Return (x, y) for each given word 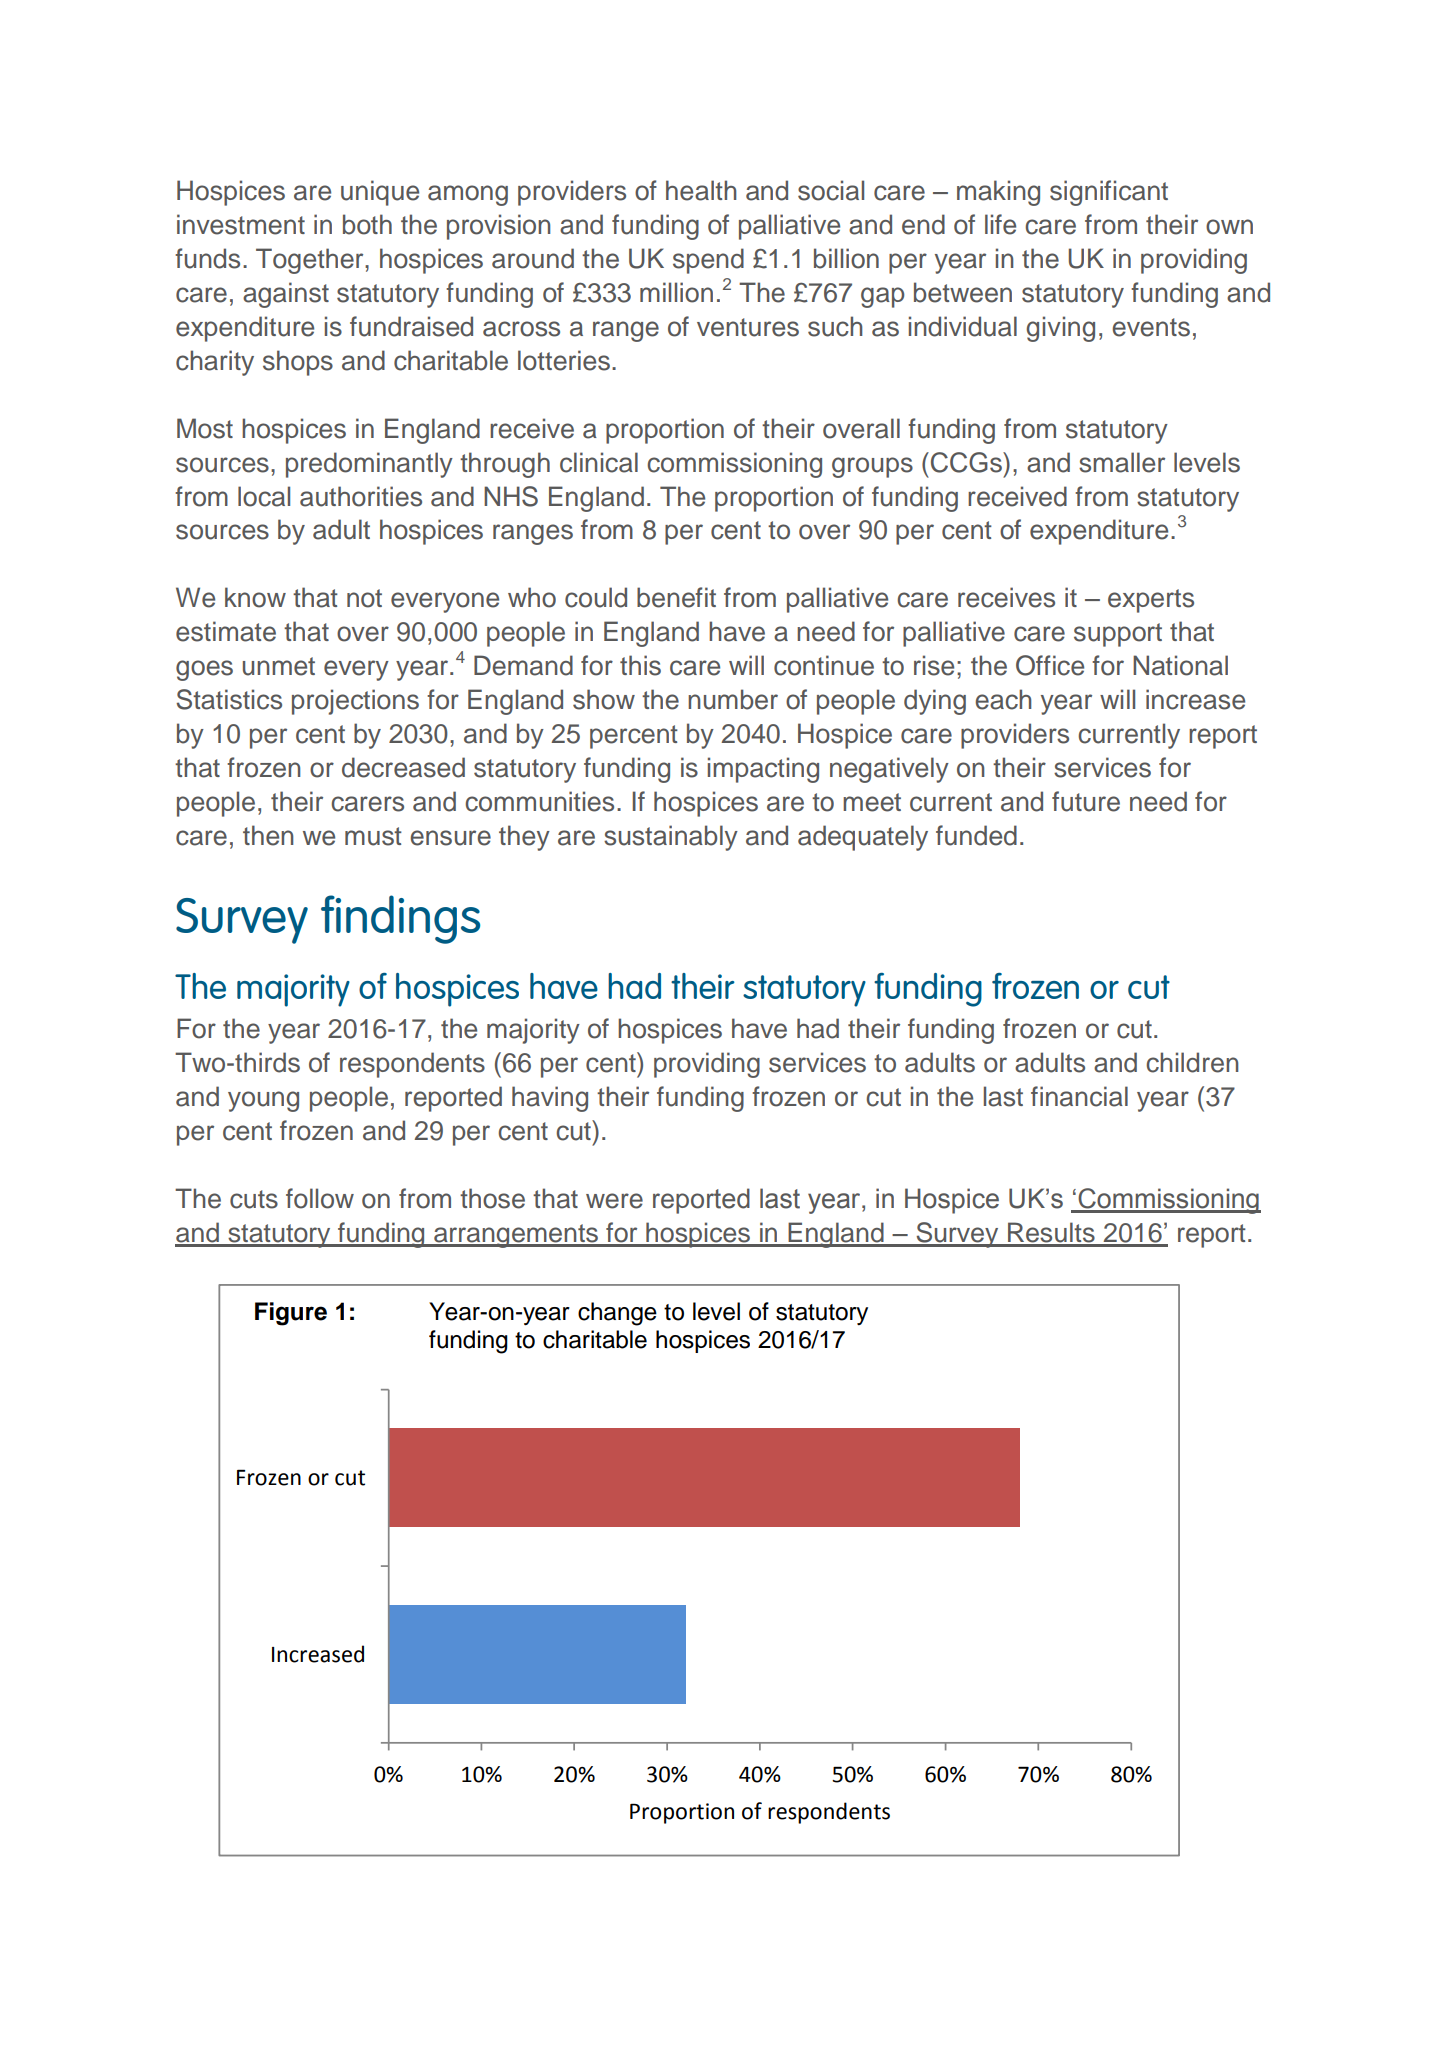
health (701, 190)
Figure (291, 1314)
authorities (361, 496)
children (1192, 1062)
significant (1109, 193)
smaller (1122, 462)
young (263, 1101)
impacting (763, 770)
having (550, 1099)
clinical (599, 462)
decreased (403, 767)
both (367, 224)
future (1086, 801)
